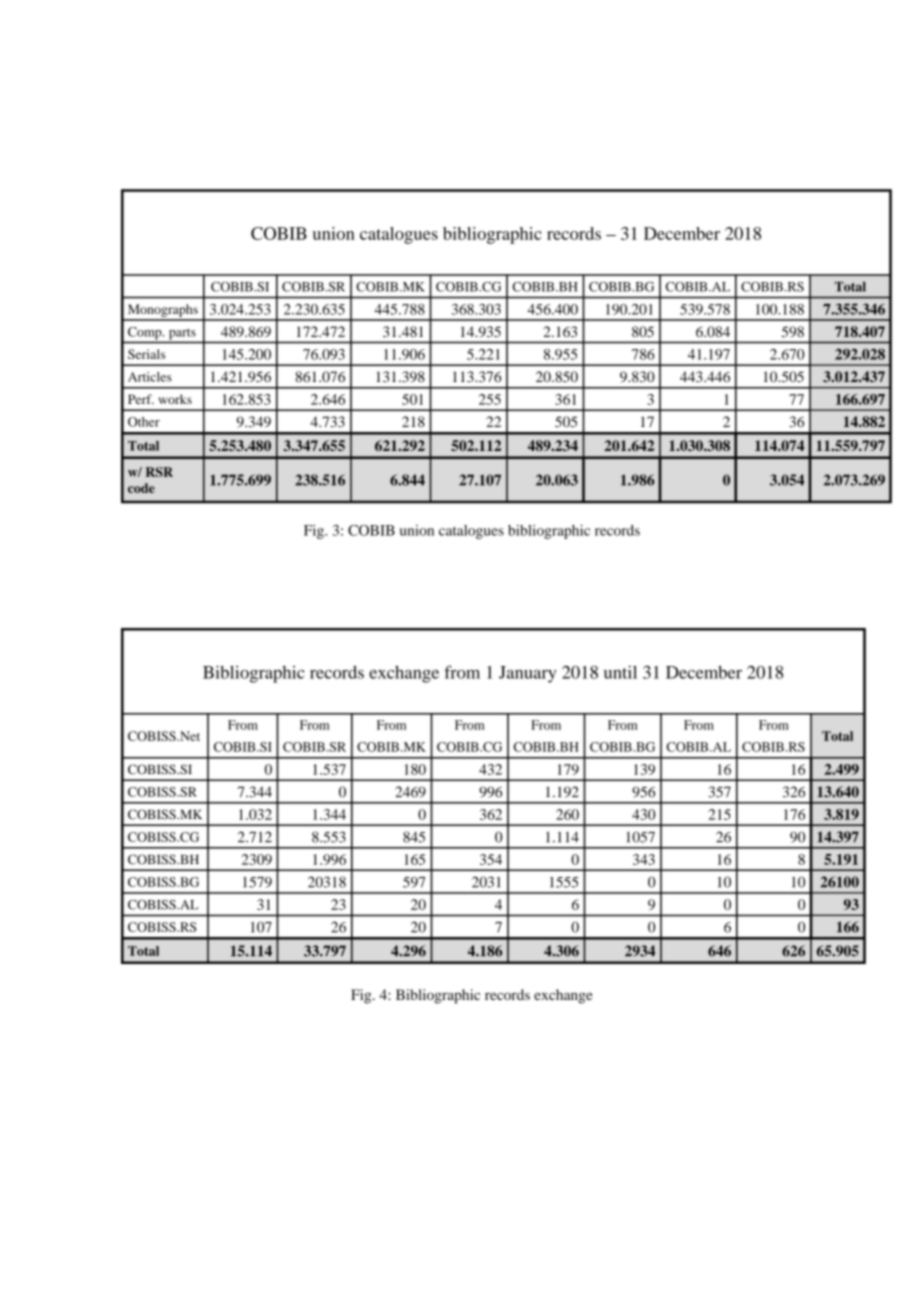 The height and width of the screenshot is (1308, 924). Describe the element at coordinates (141, 488) in the screenshot. I see `code` at that location.
